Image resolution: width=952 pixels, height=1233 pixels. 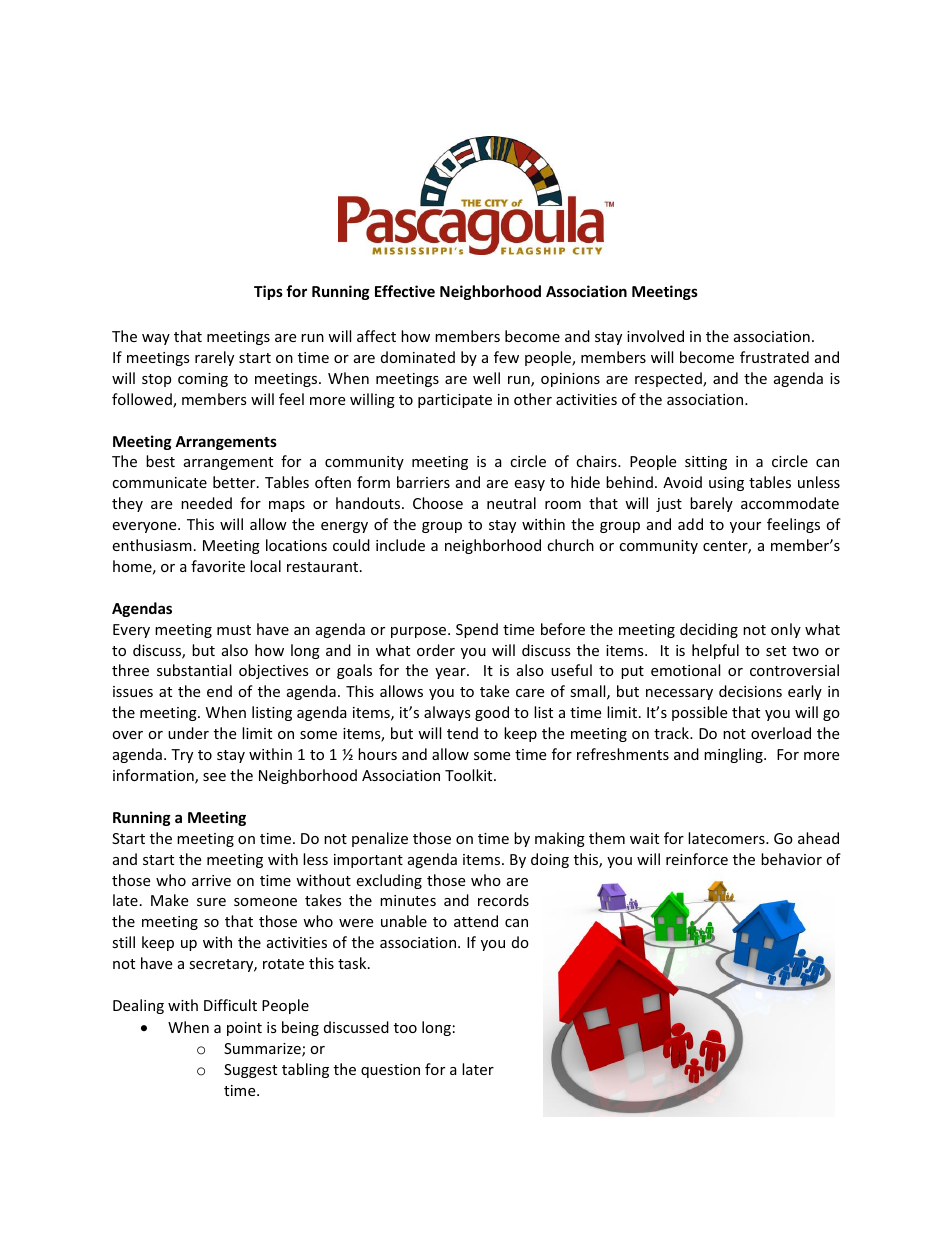 What do you see at coordinates (734, 755) in the screenshot?
I see `mingling` at bounding box center [734, 755].
